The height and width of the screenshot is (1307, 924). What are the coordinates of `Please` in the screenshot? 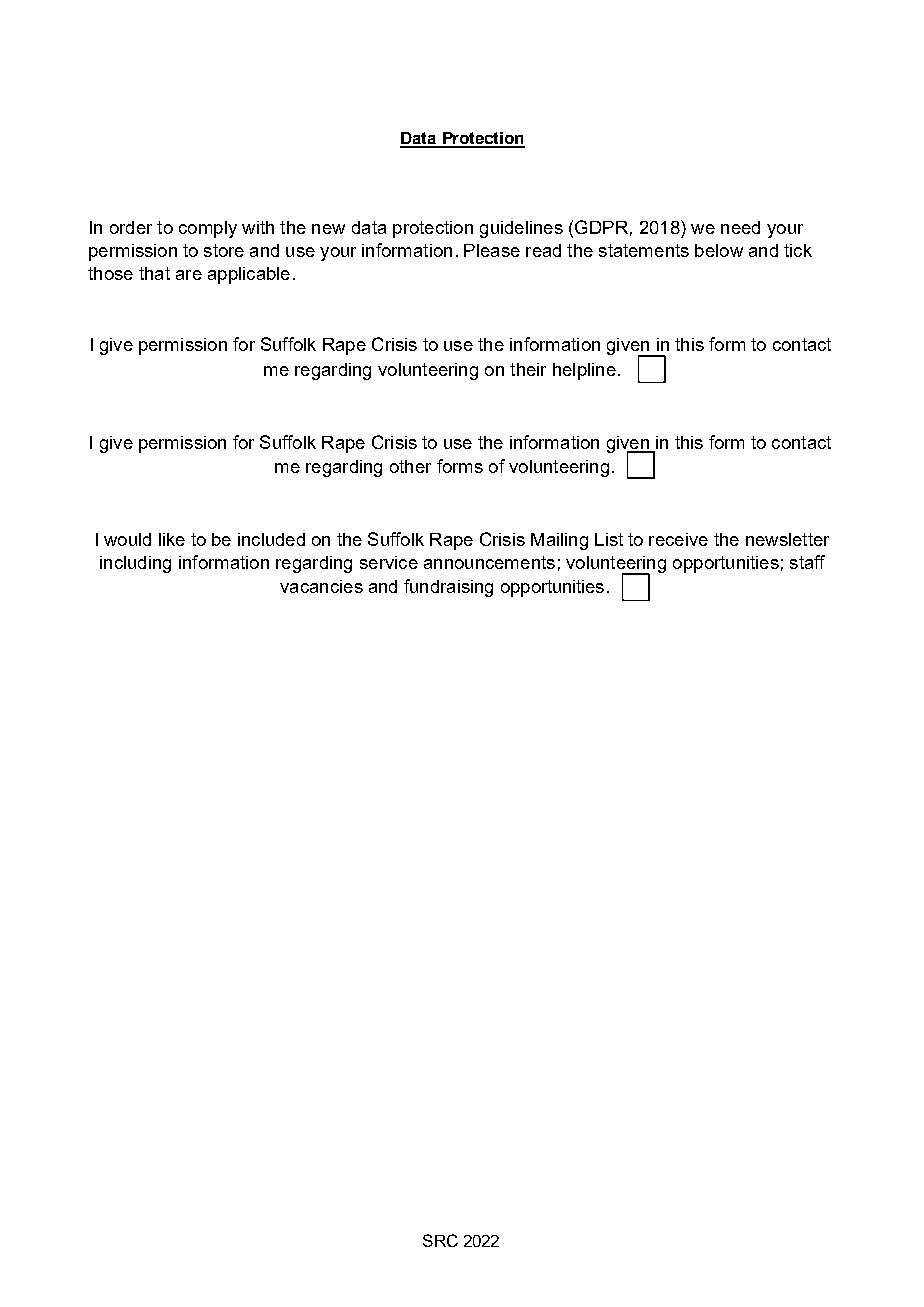 It's located at (492, 250).
